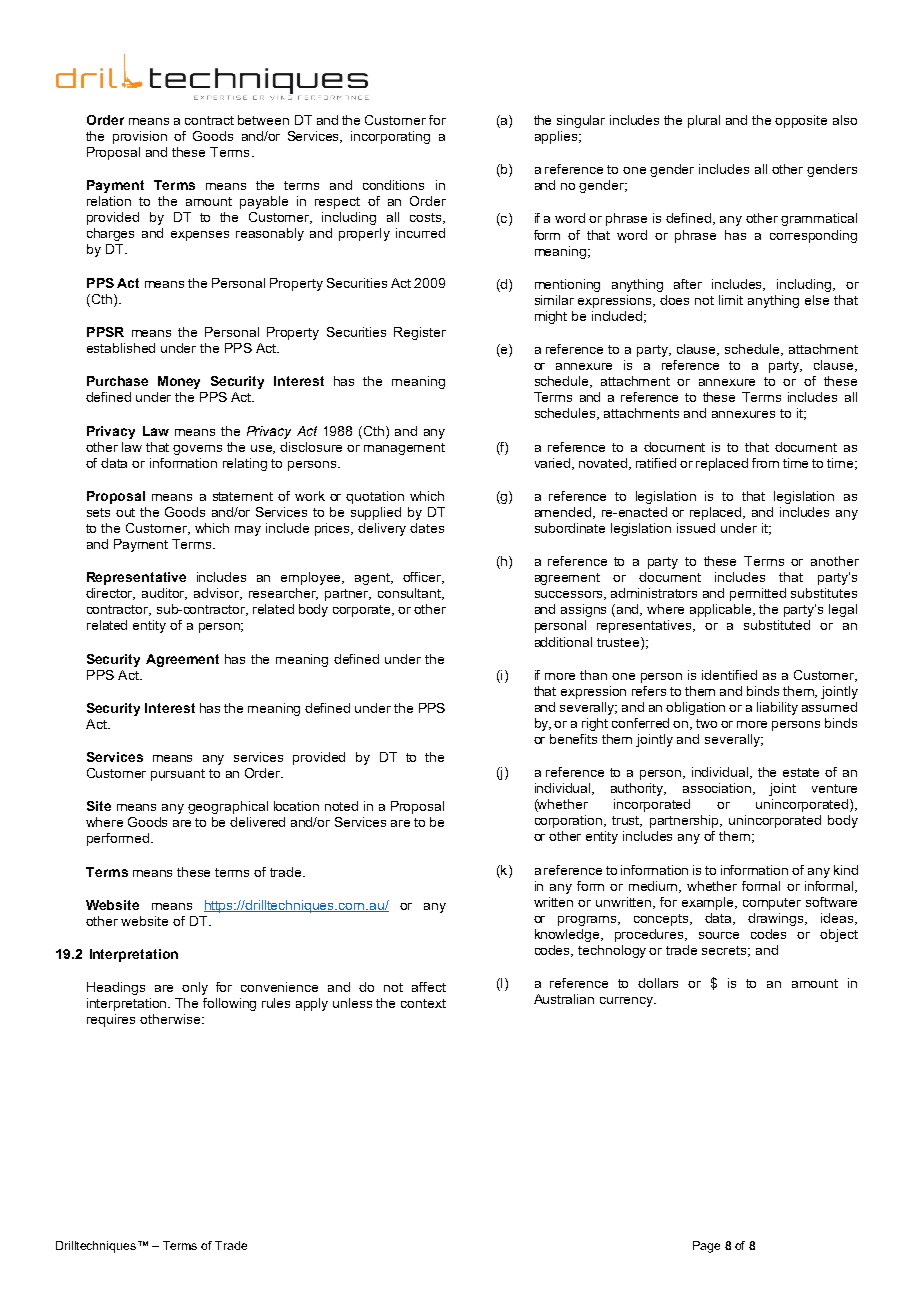 The image size is (924, 1308). What do you see at coordinates (563, 642) in the screenshot?
I see `additional` at bounding box center [563, 642].
